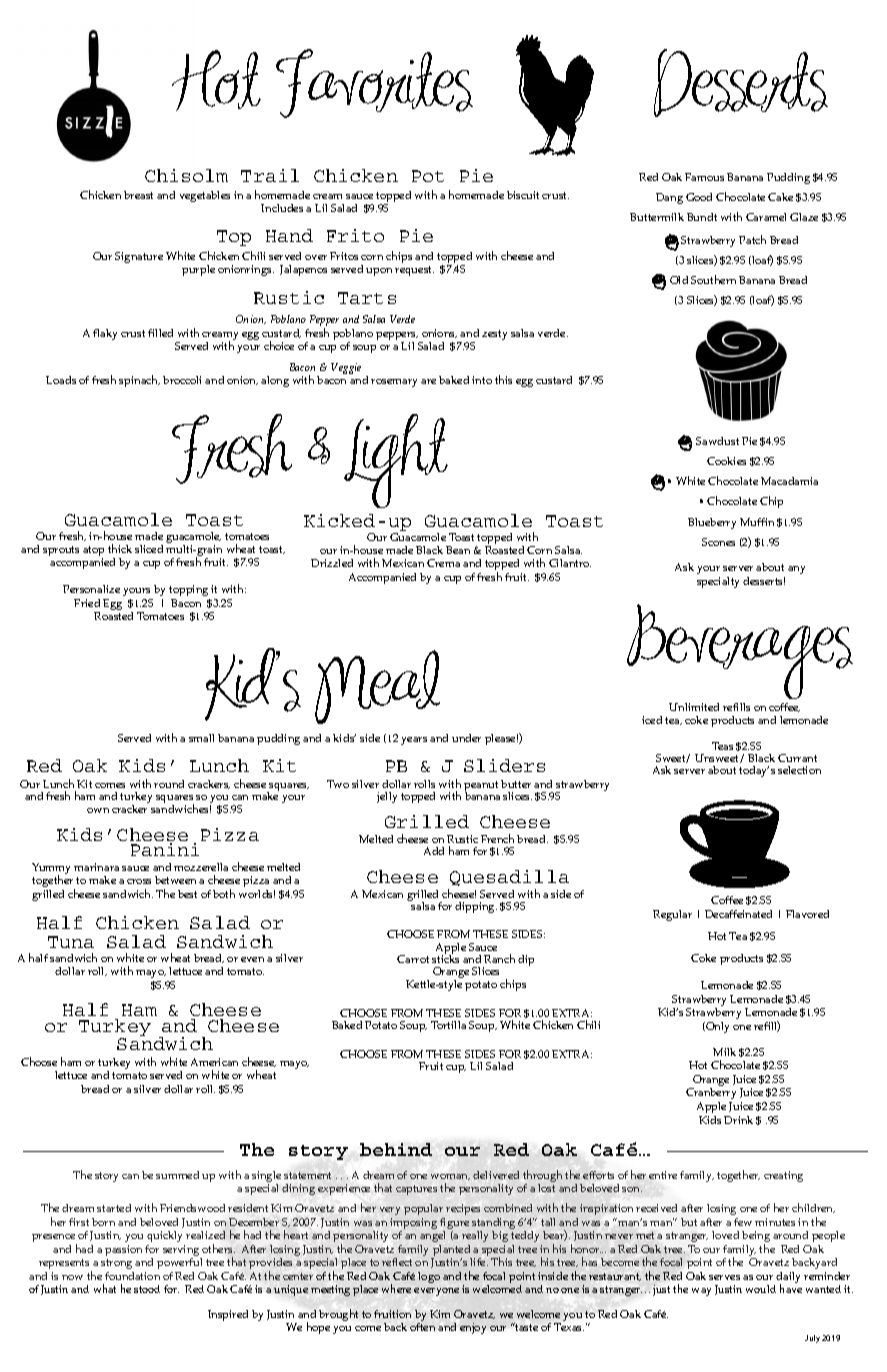  Describe the element at coordinates (120, 548) in the screenshot. I see `thick` at that location.
